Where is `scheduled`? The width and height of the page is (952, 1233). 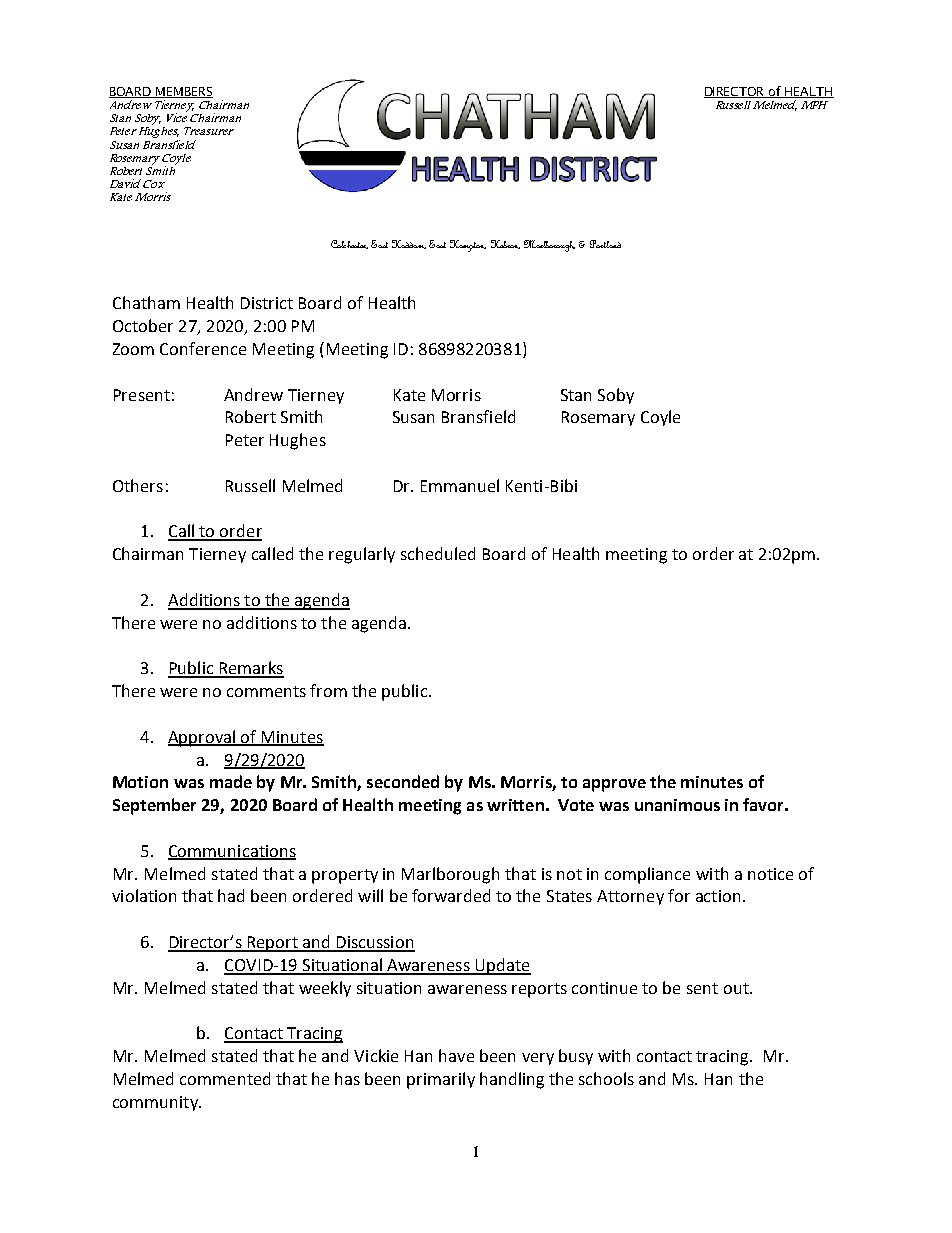
scheduled is located at coordinates (438, 553).
